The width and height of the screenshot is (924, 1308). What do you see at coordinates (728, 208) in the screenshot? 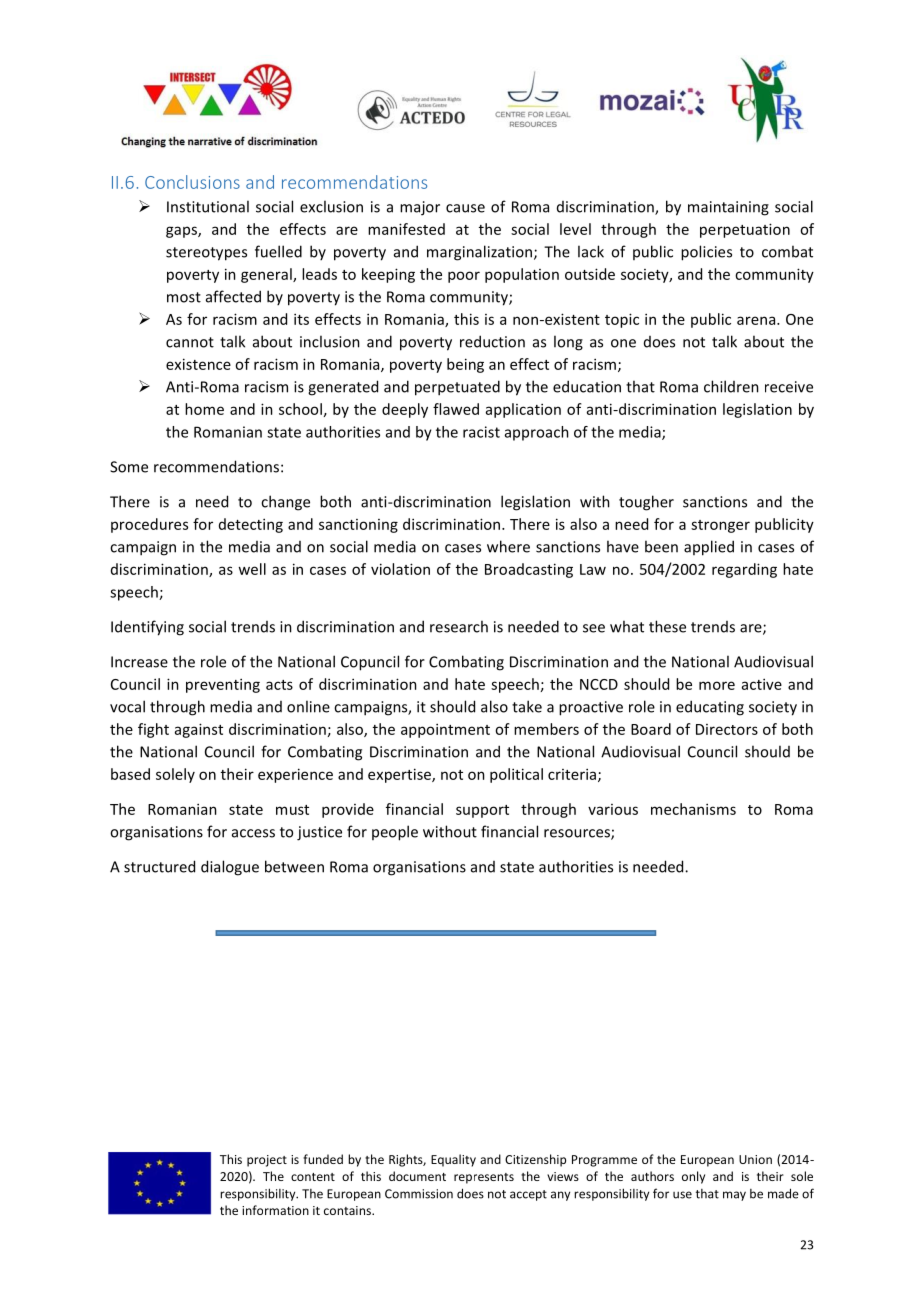
I see `maintaining` at bounding box center [728, 208].
